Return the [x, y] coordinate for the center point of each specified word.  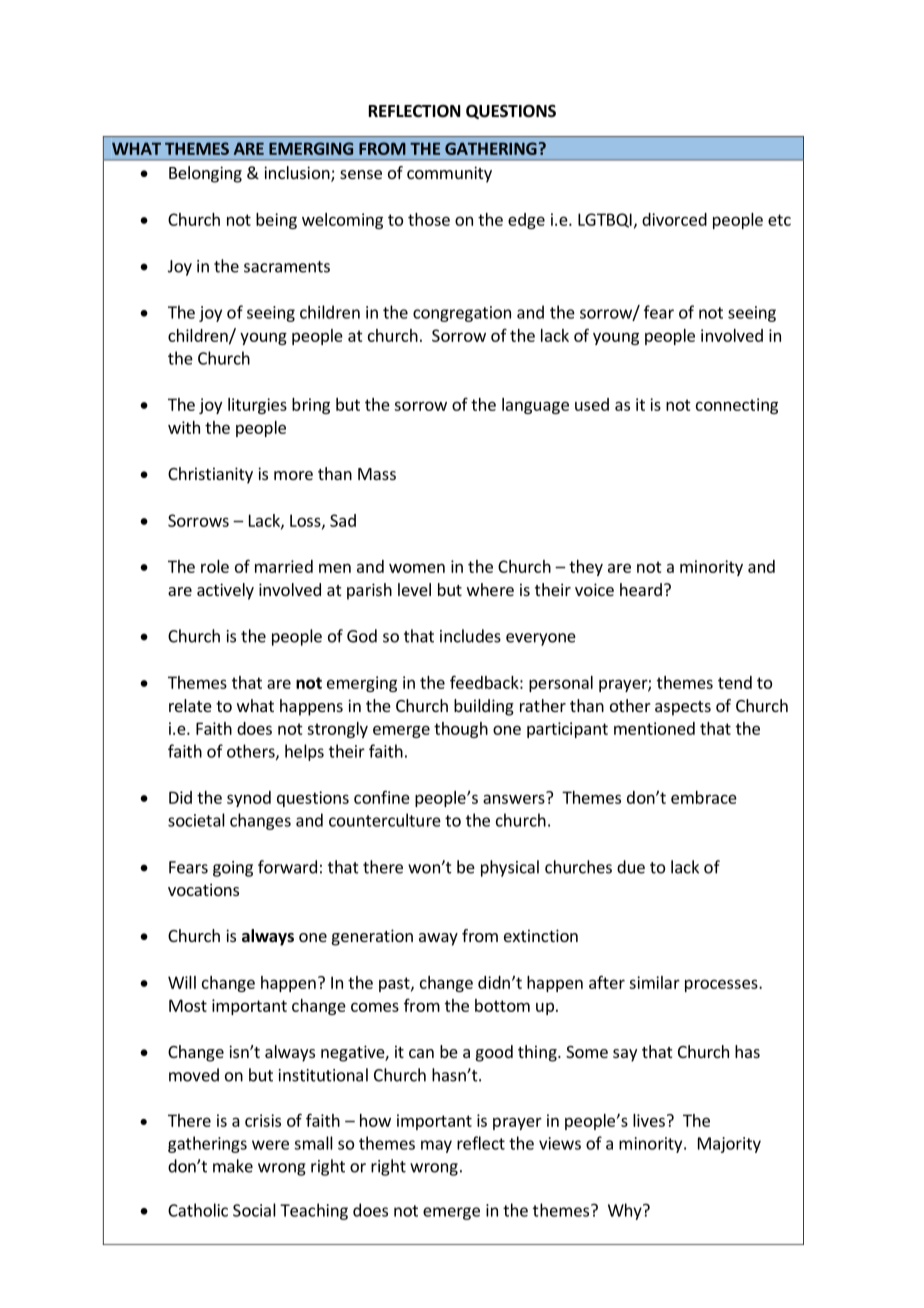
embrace [704, 797]
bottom [502, 1005]
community [449, 174]
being [276, 221]
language [535, 406]
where [490, 589]
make [233, 1166]
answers [515, 798]
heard [641, 589]
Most [188, 1005]
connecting [737, 406]
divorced [674, 219]
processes [722, 985]
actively [225, 591]
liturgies [257, 406]
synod [249, 799]
